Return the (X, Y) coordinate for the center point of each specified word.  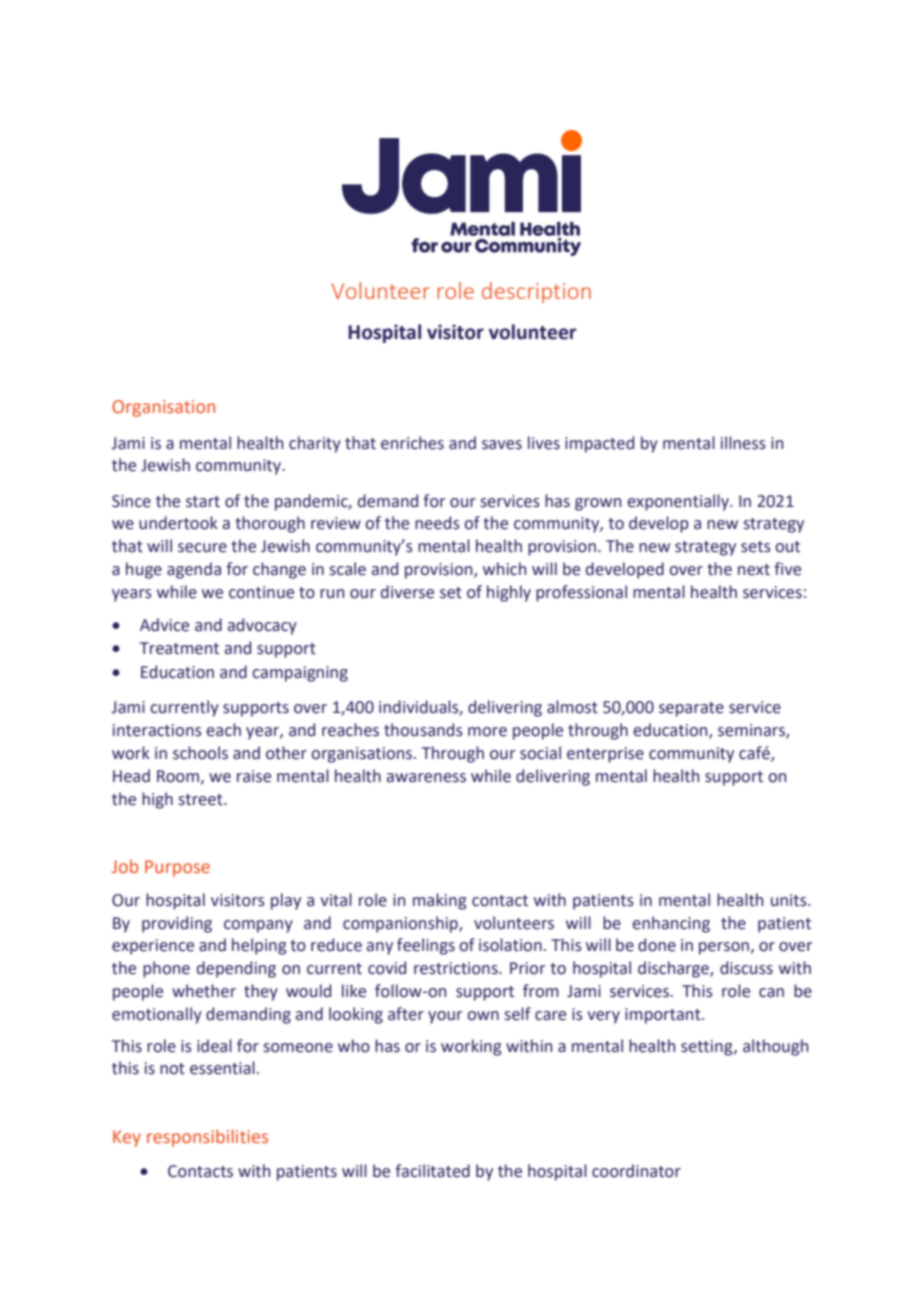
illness (743, 443)
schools (200, 753)
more (487, 732)
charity (315, 444)
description (536, 292)
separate (691, 709)
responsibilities (207, 1138)
